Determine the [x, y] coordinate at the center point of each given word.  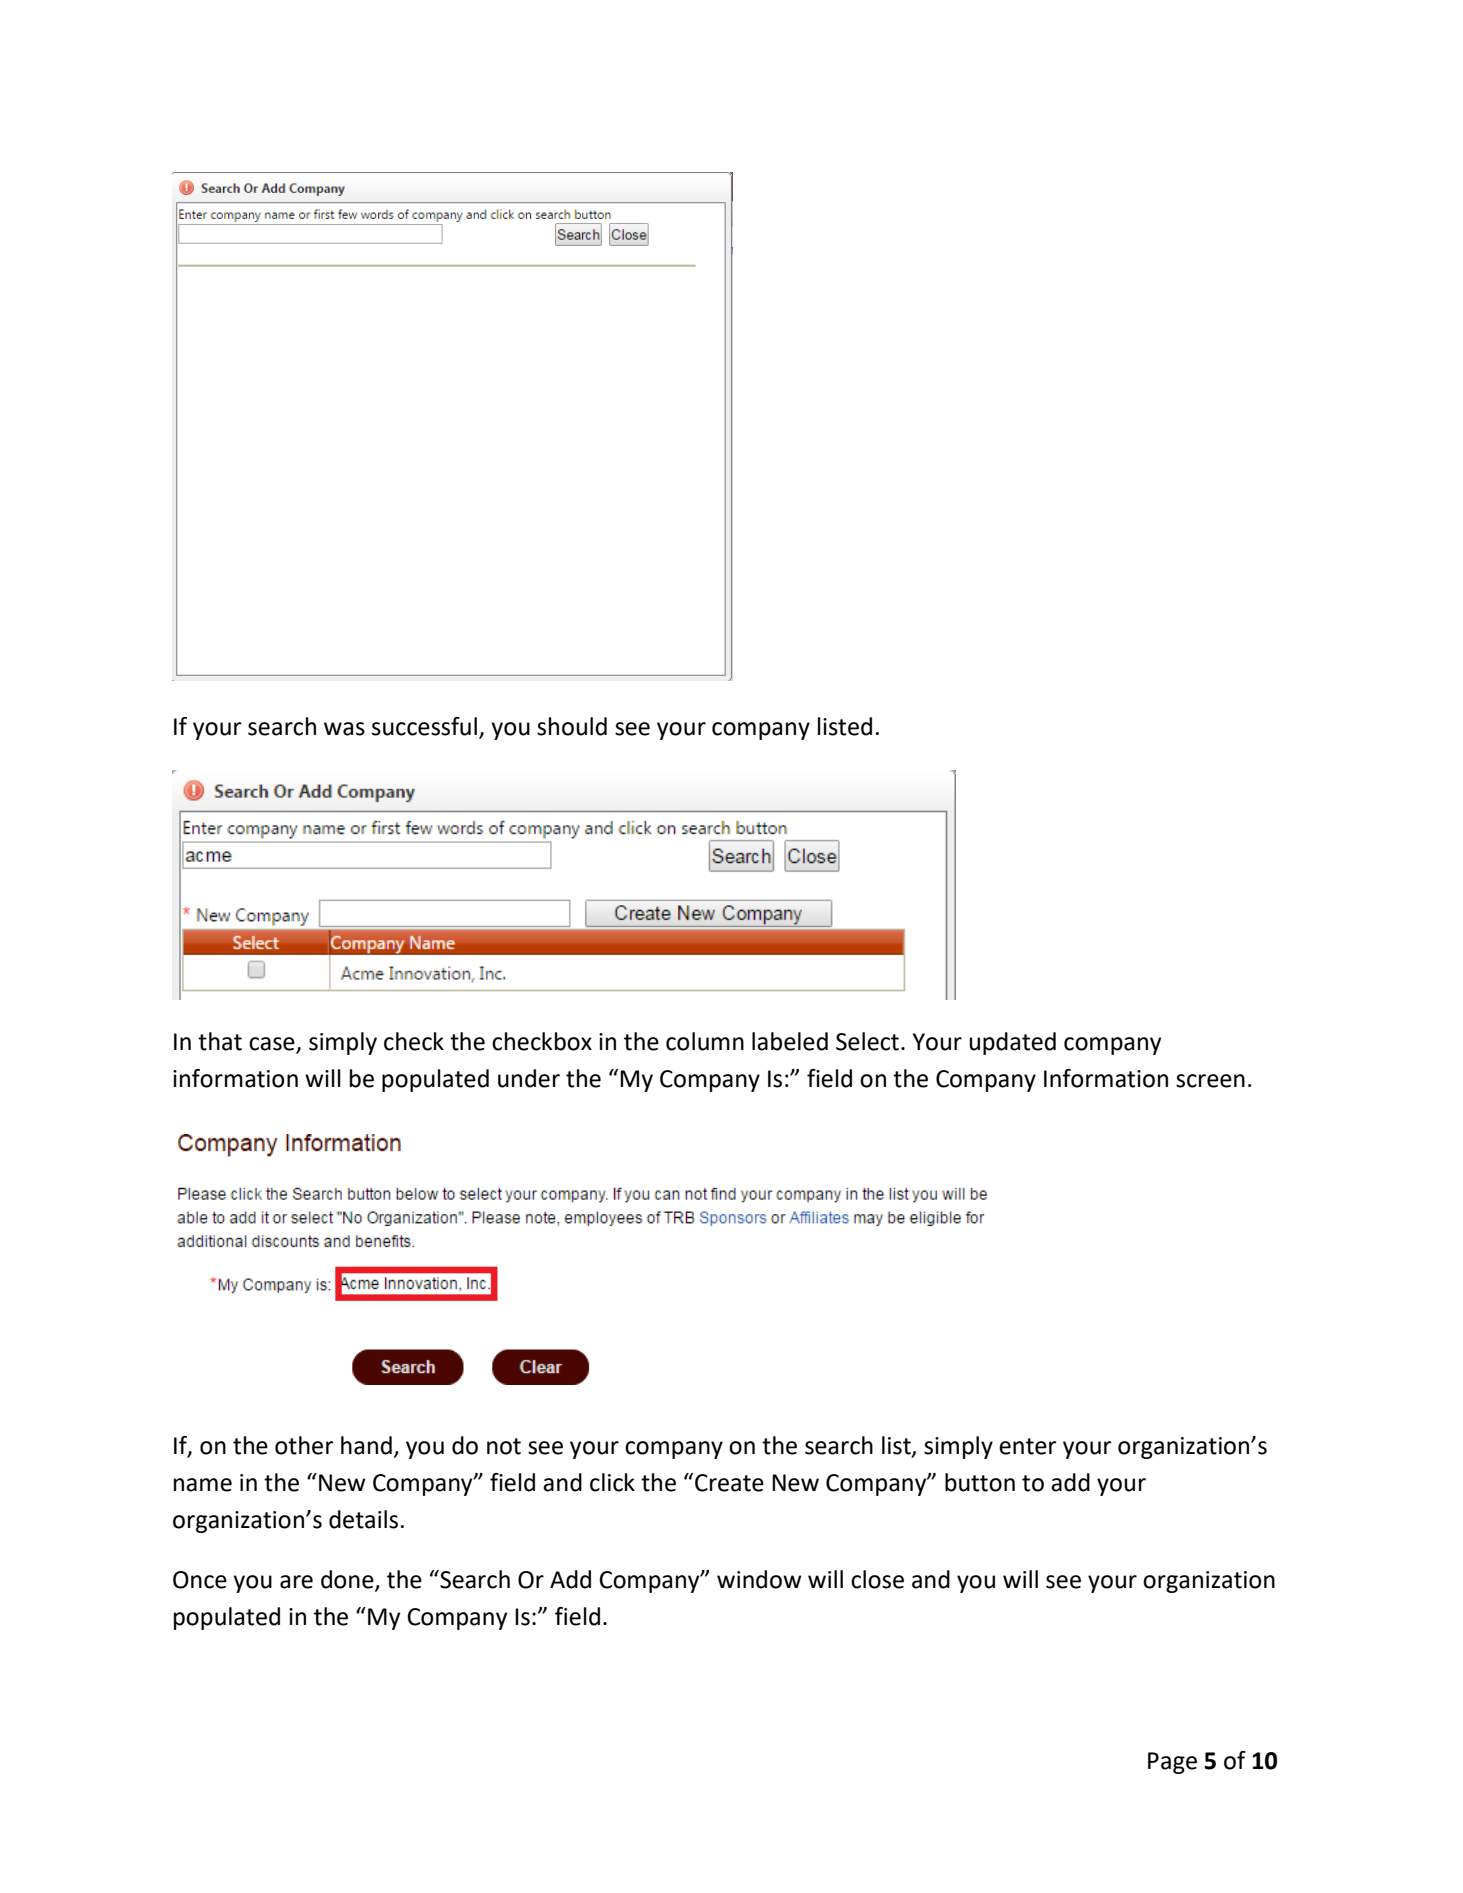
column [705, 1041]
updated [1012, 1043]
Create [729, 1483]
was [344, 729]
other [304, 1445]
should [572, 726]
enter [1028, 1446]
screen [1210, 1081]
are [296, 1582]
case [272, 1044]
